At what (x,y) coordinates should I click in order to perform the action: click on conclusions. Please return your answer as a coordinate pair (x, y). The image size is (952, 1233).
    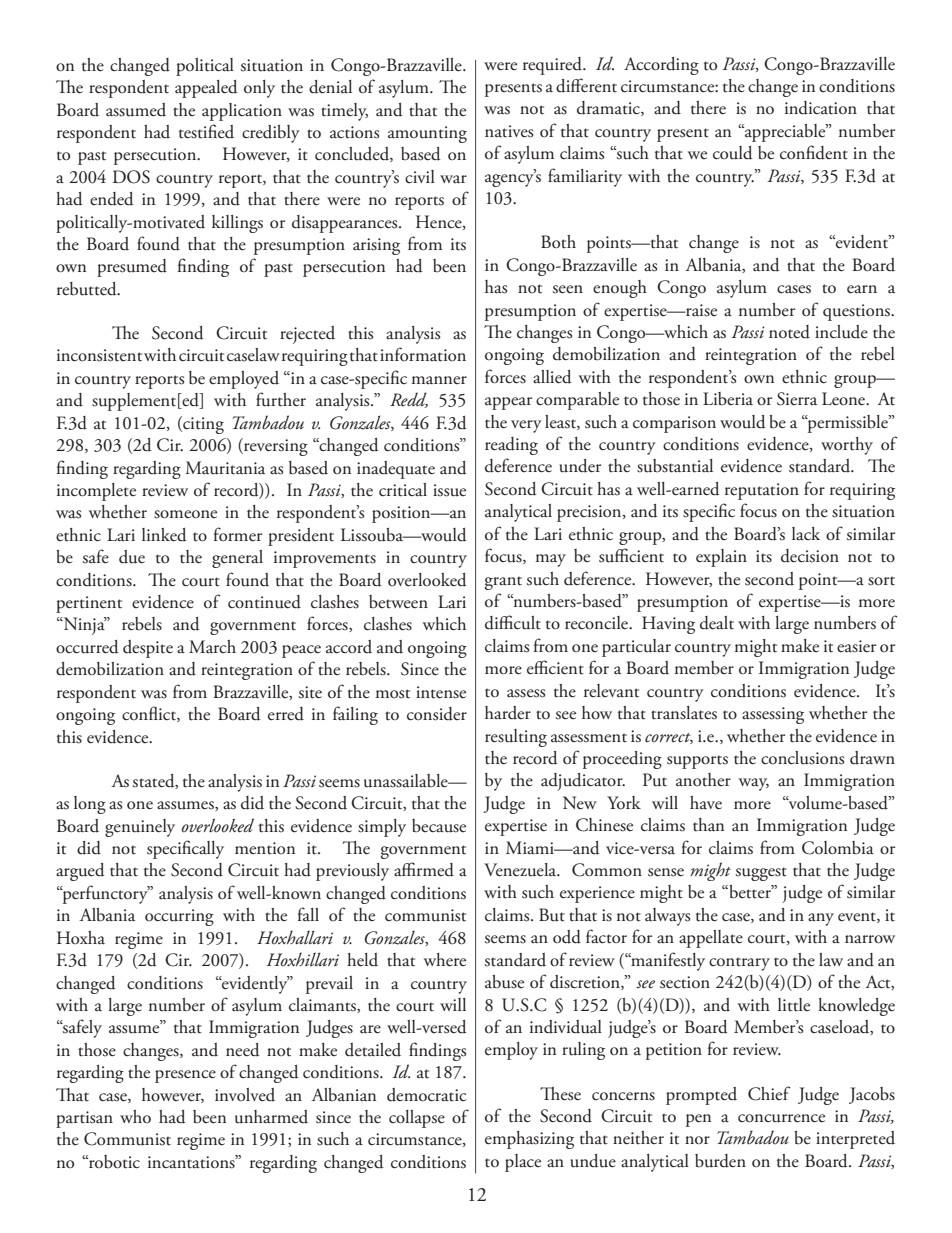
    Looking at the image, I should click on (802, 758).
